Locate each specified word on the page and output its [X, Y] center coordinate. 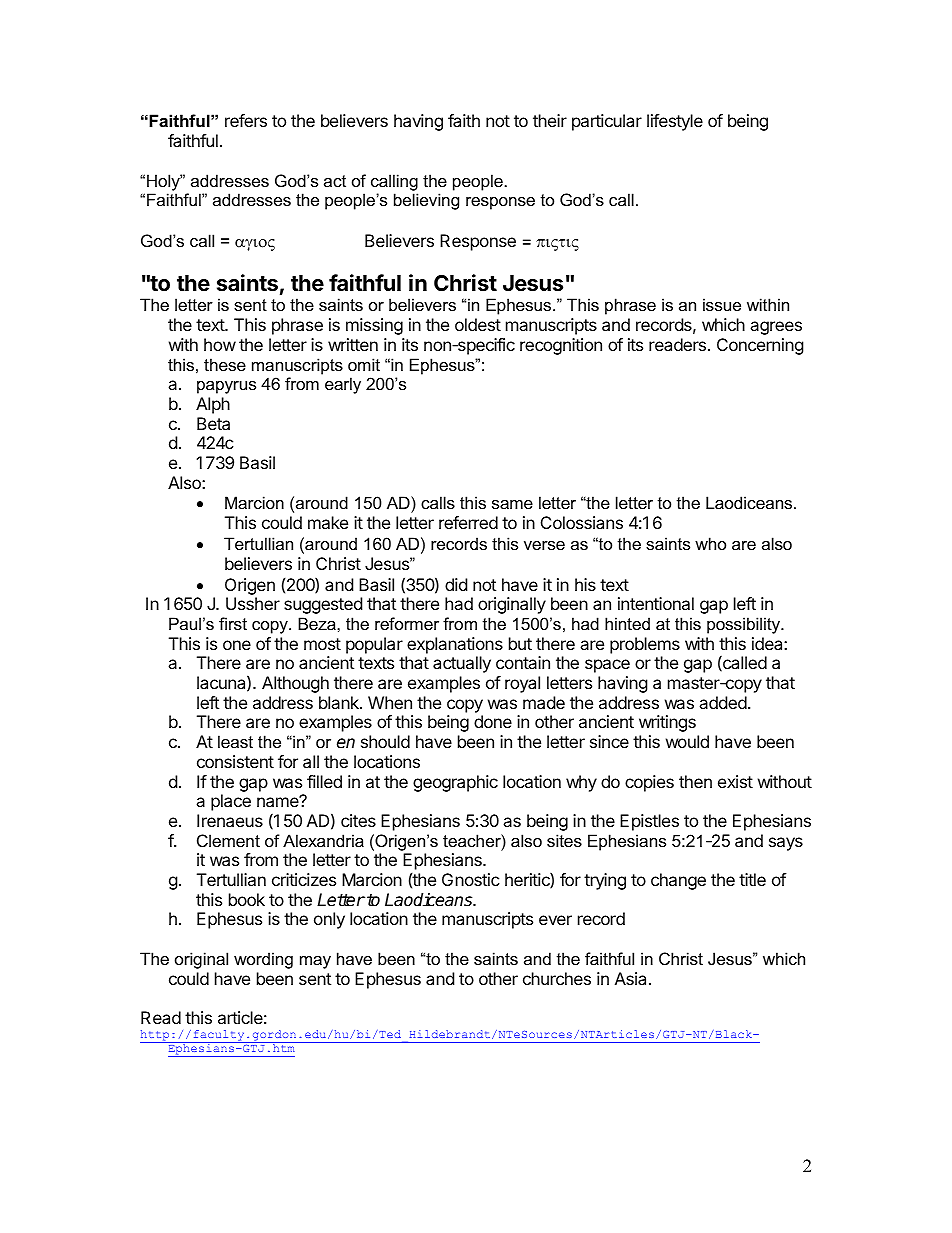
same [512, 504]
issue [722, 304]
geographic [455, 783]
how [220, 344]
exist [735, 781]
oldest [478, 324]
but [520, 643]
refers [246, 120]
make [328, 522]
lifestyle [675, 122]
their [550, 120]
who [710, 543]
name [279, 801]
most [322, 644]
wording [263, 960]
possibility [745, 625]
